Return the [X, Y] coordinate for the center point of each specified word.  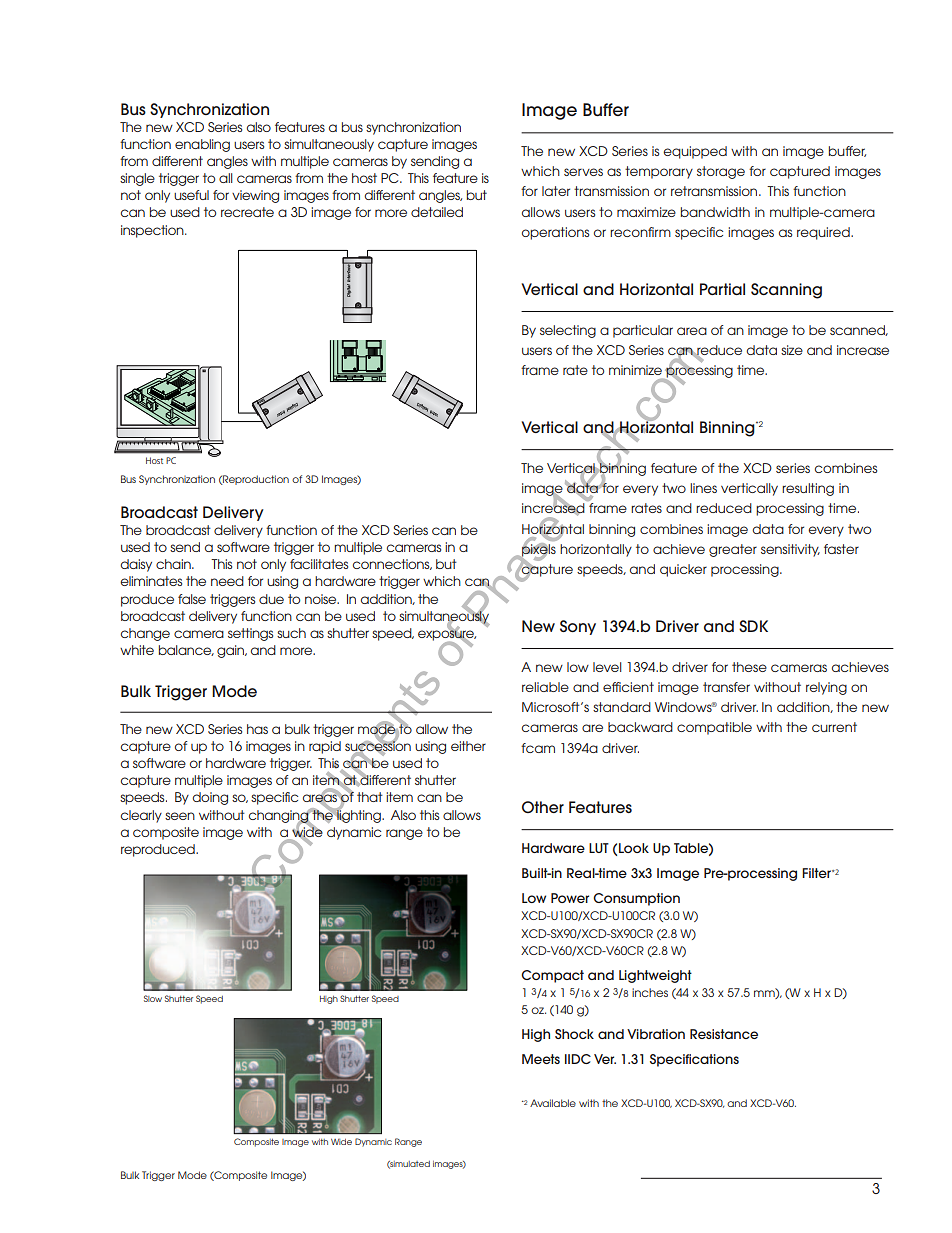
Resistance [724, 1034]
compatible [714, 728]
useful [191, 195]
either [468, 746]
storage [721, 172]
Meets [541, 1059]
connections [392, 564]
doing [210, 798]
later [556, 191]
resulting [808, 489]
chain [174, 564]
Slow [153, 998]
